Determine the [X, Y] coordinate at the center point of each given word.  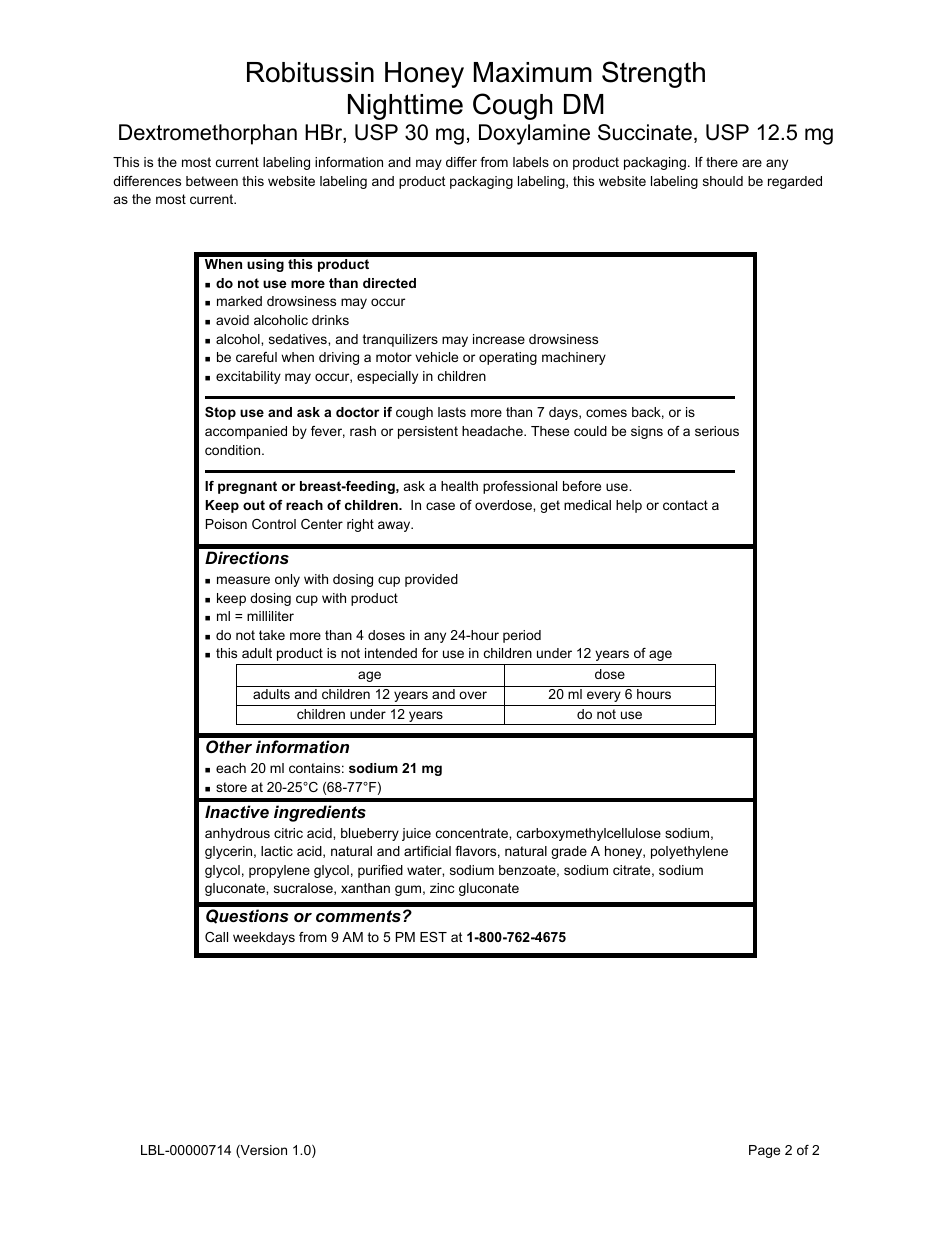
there [722, 162]
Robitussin [310, 72]
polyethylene [689, 852]
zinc [442, 888]
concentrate [473, 833]
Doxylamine [534, 134]
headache [493, 431]
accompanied [246, 432]
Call [216, 937]
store [231, 787]
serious [717, 431]
